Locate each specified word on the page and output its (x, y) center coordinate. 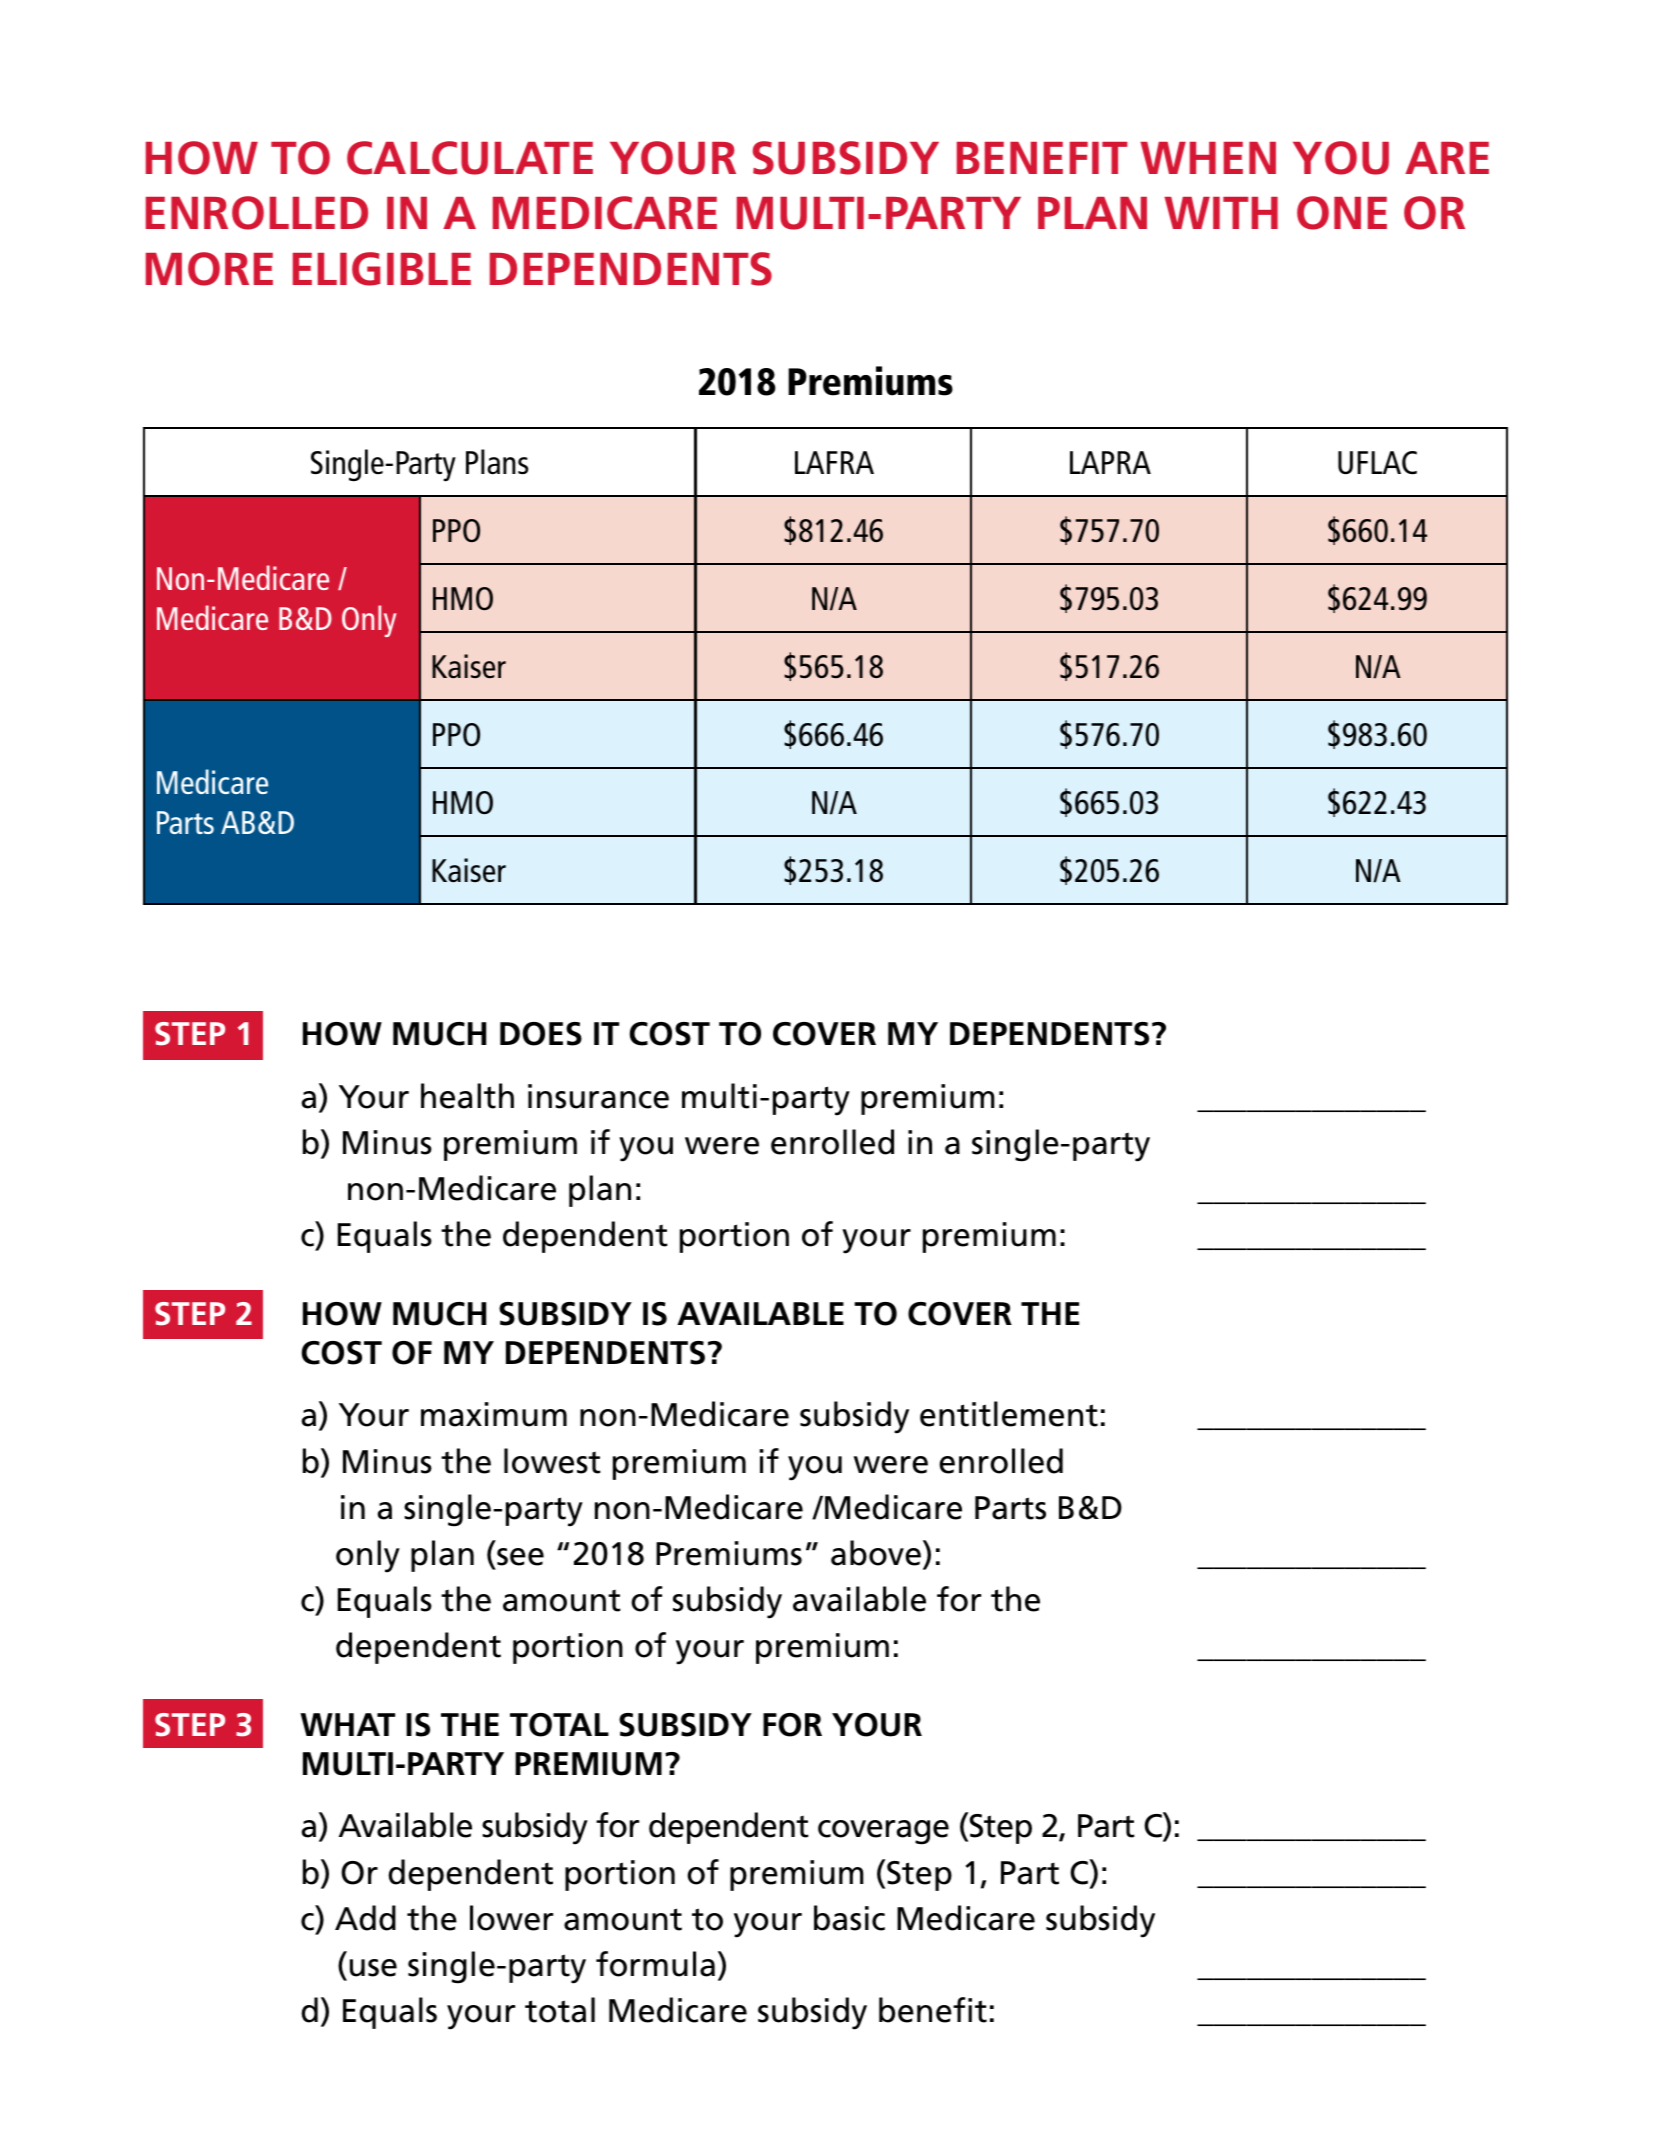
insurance (598, 1096)
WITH (1221, 213)
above (876, 1553)
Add (365, 1918)
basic (849, 1918)
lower (511, 1918)
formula (655, 1964)
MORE (209, 269)
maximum (494, 1414)
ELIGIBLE (382, 269)
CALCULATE (470, 158)
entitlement (1009, 1414)
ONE (1342, 213)
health (467, 1096)
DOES (541, 1034)
